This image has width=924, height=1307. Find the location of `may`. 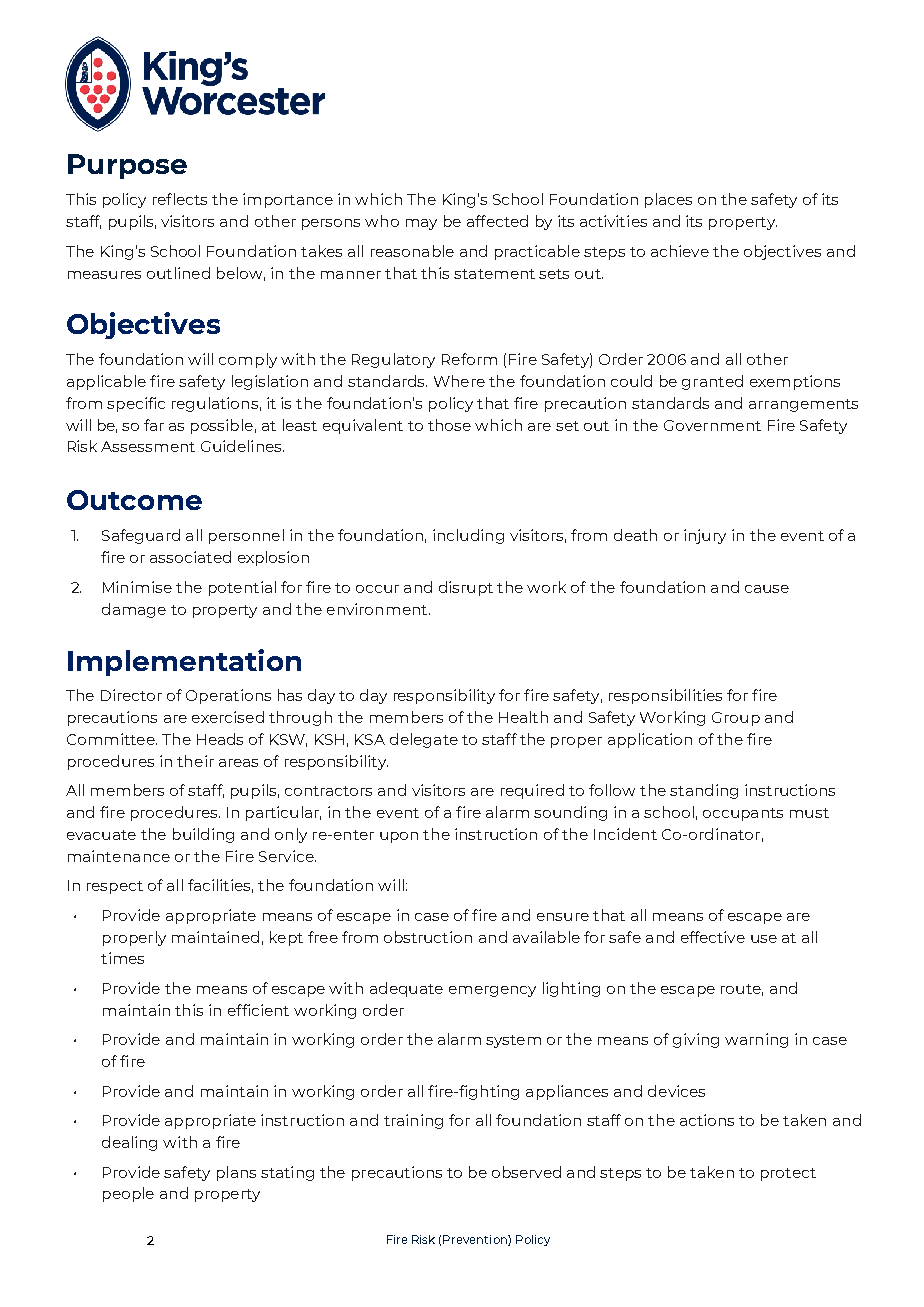

may is located at coordinates (421, 224).
